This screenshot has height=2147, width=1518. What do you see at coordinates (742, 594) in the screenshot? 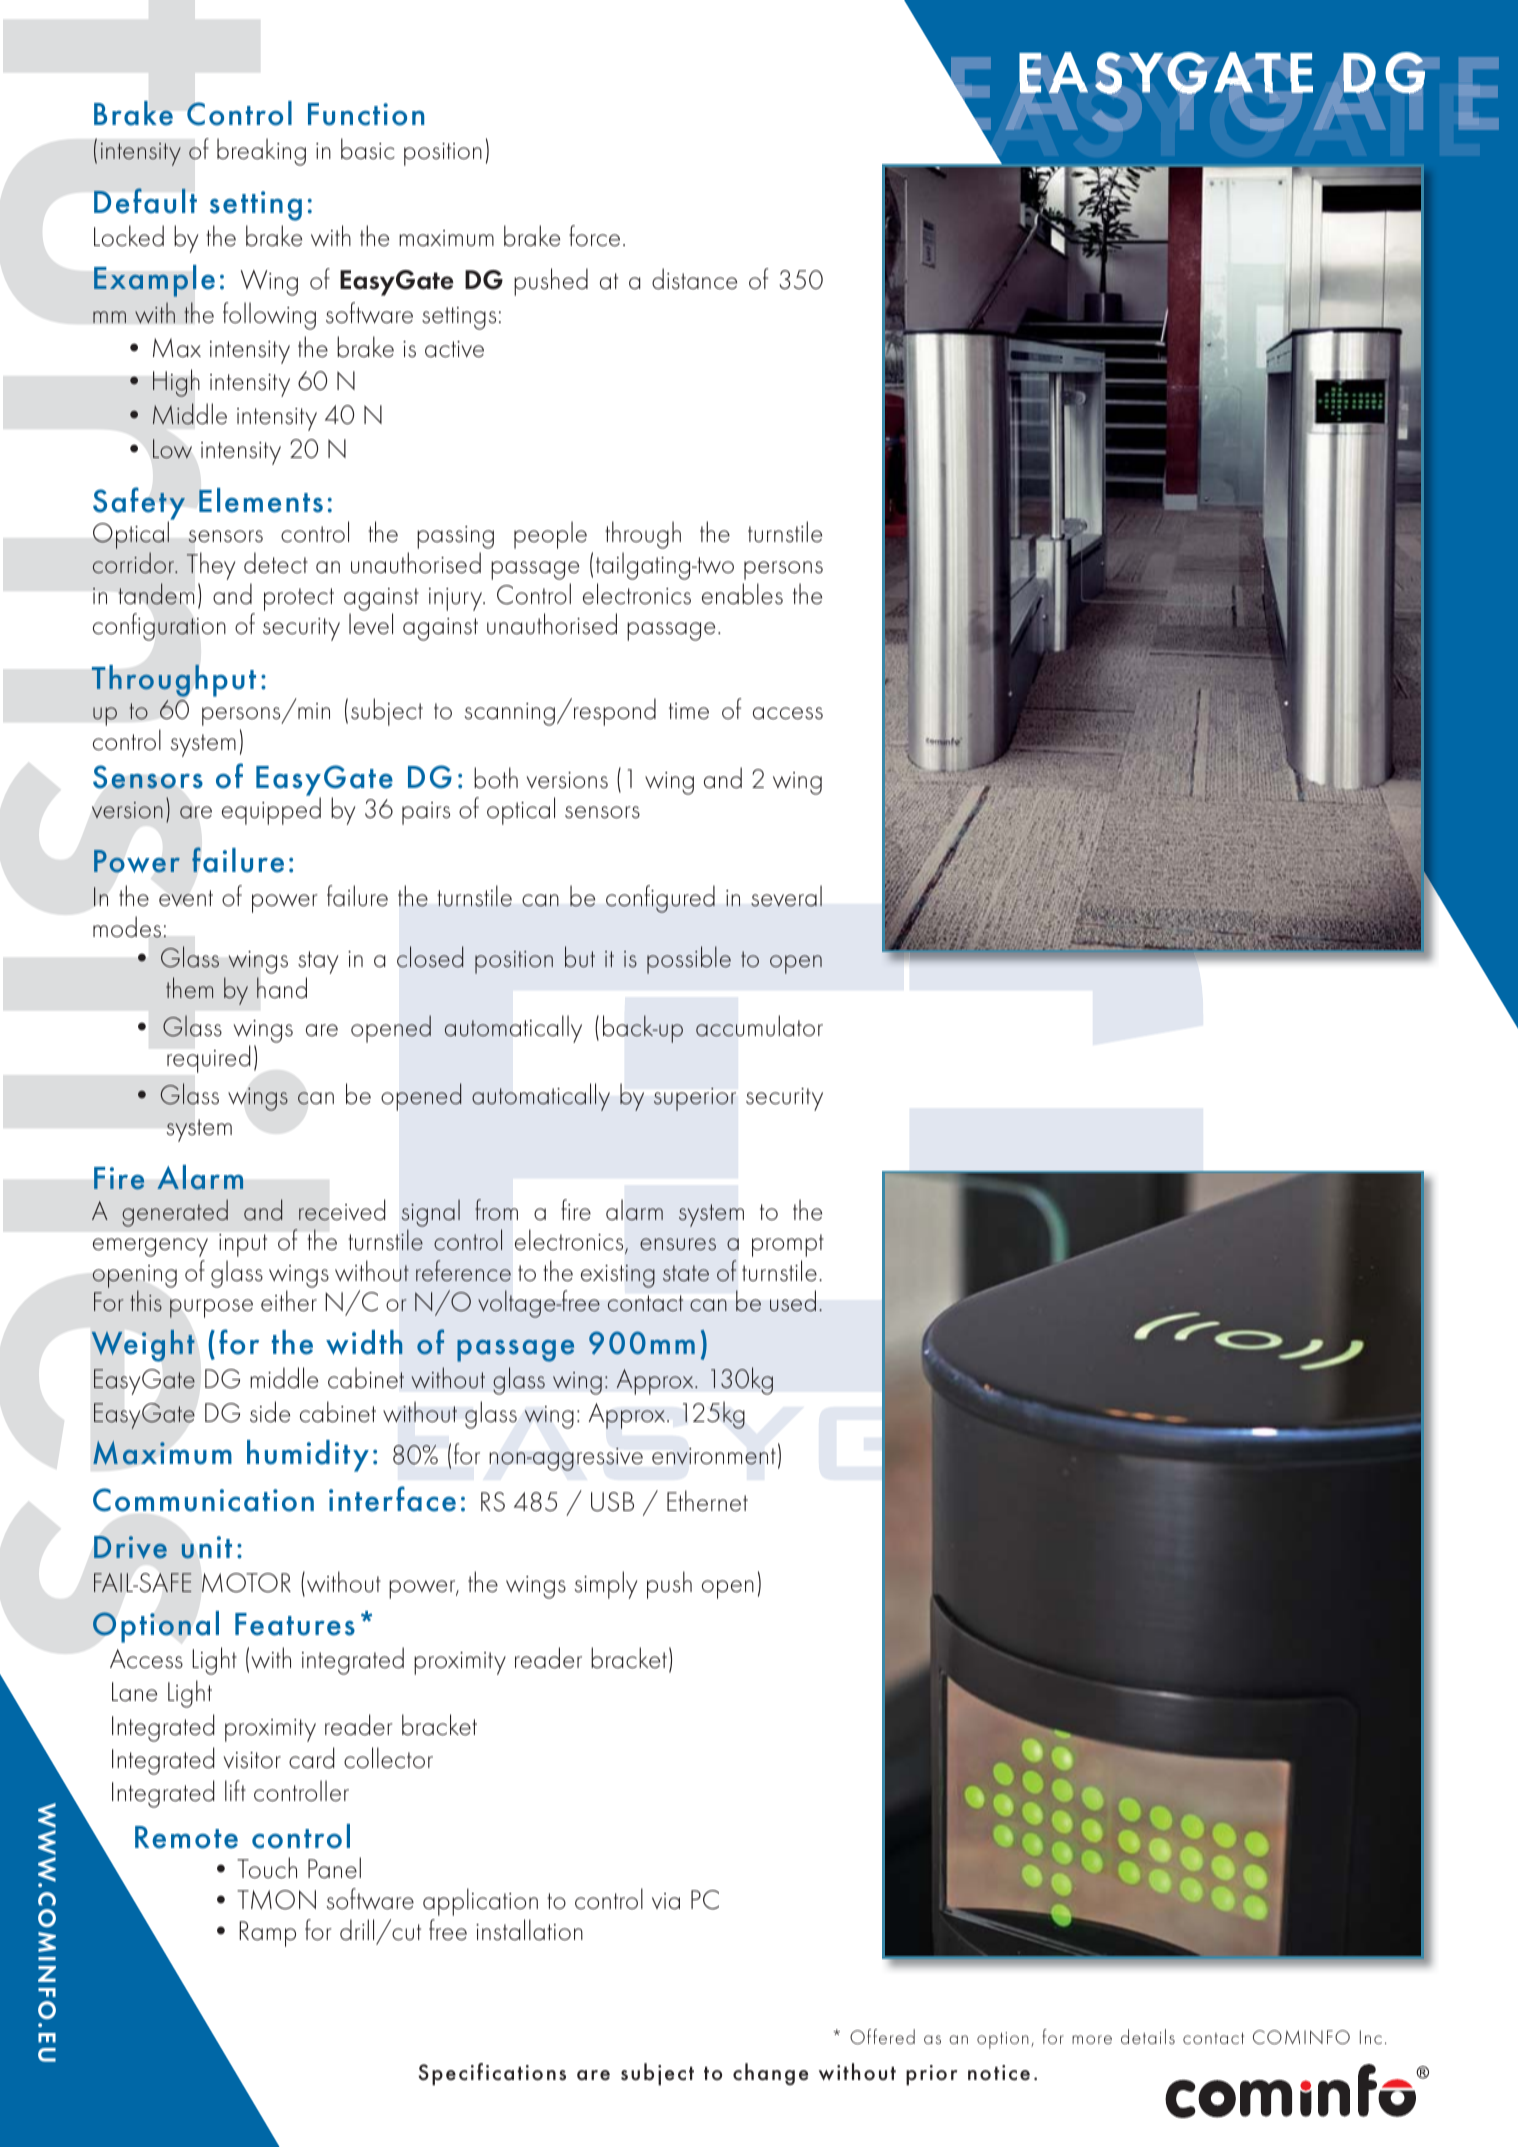
I see `enables` at bounding box center [742, 594].
